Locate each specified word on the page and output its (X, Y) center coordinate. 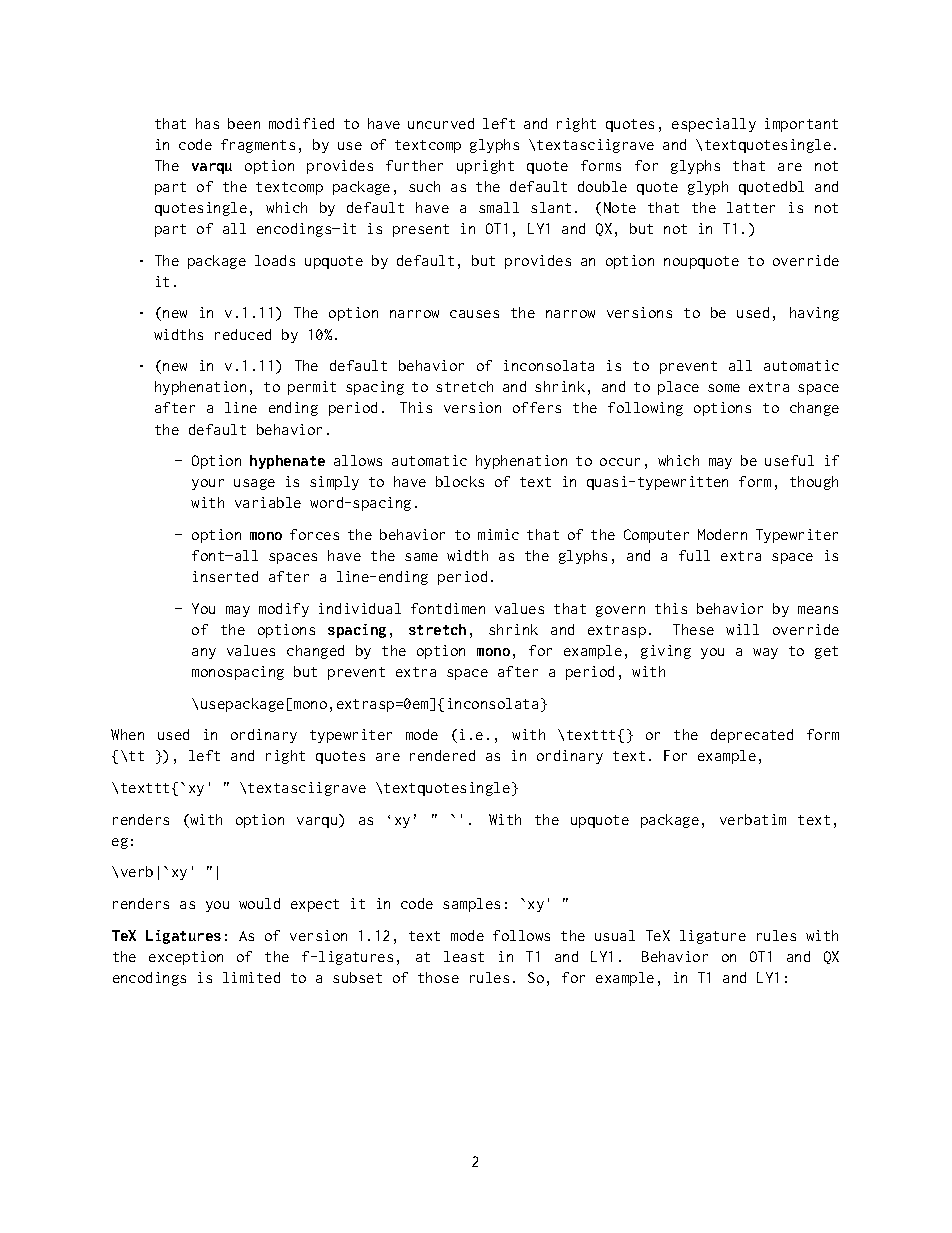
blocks (460, 481)
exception (186, 958)
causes (474, 314)
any (204, 653)
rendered (442, 755)
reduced (243, 334)
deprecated (752, 736)
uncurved (441, 123)
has (207, 123)
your (208, 484)
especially (714, 125)
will (742, 629)
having (814, 314)
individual (360, 608)
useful (789, 460)
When (127, 734)
